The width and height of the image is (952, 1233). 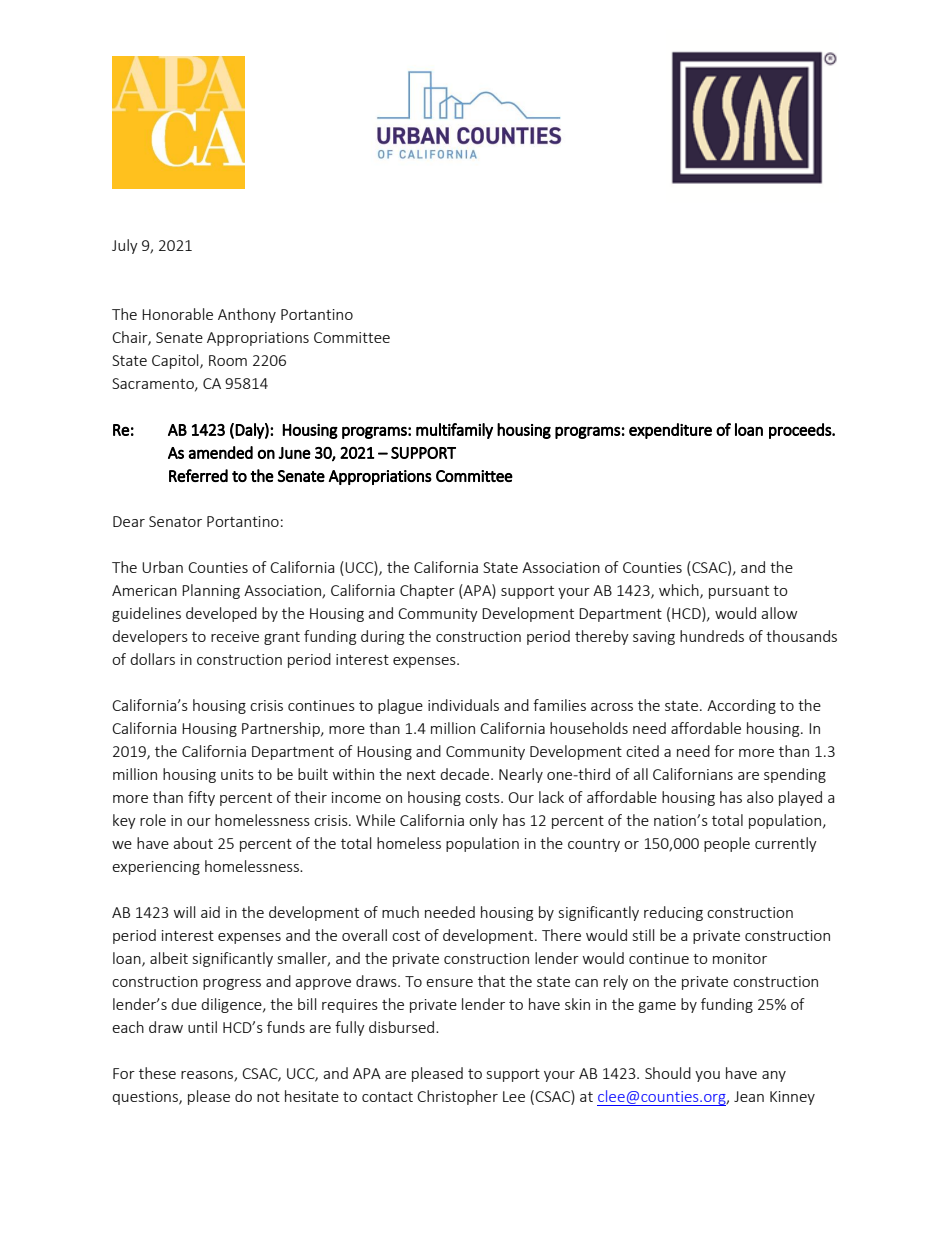 I want to click on proceeds, so click(x=801, y=431).
